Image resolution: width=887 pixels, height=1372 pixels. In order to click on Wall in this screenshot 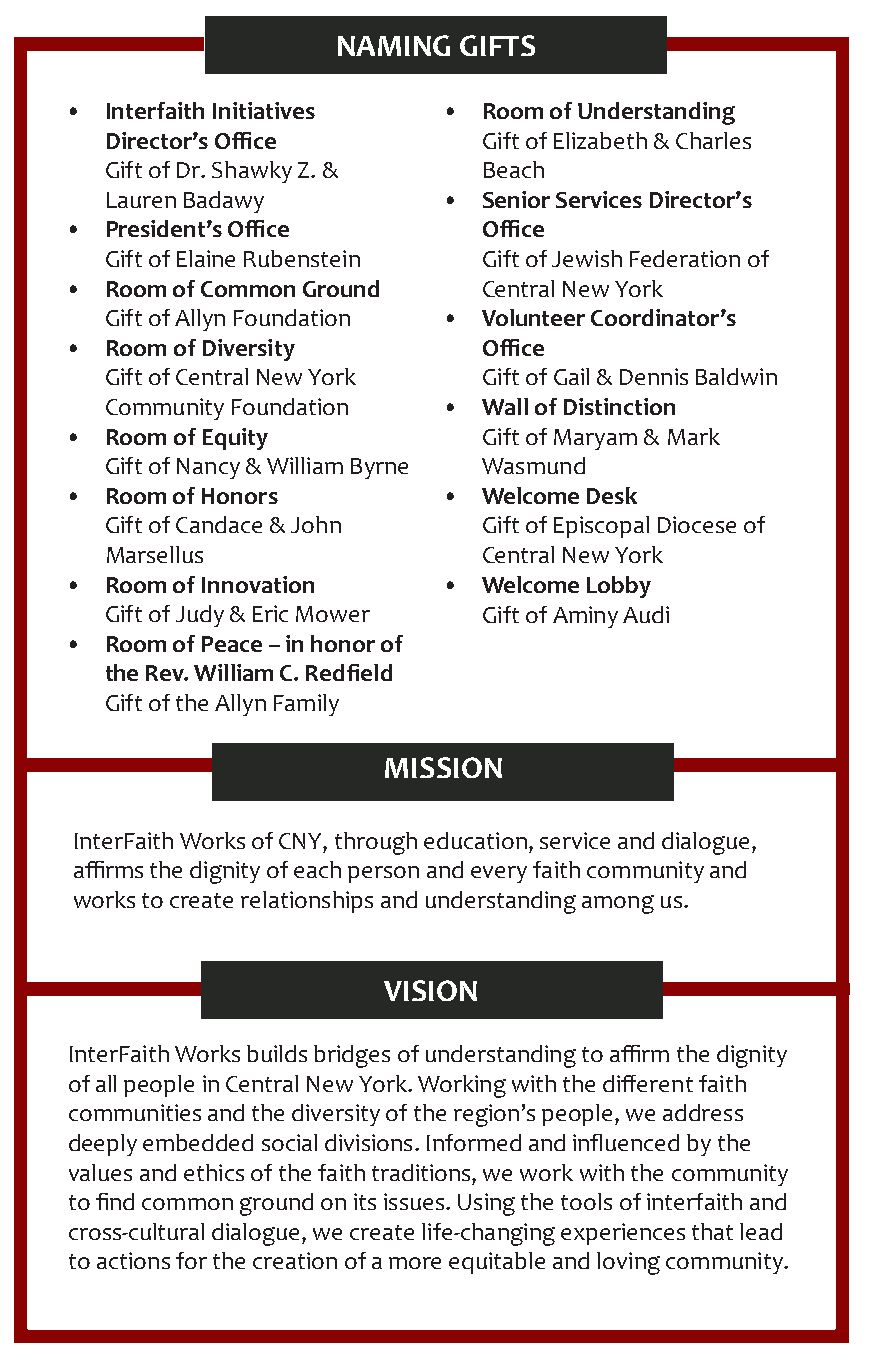, I will do `click(505, 406)`.
